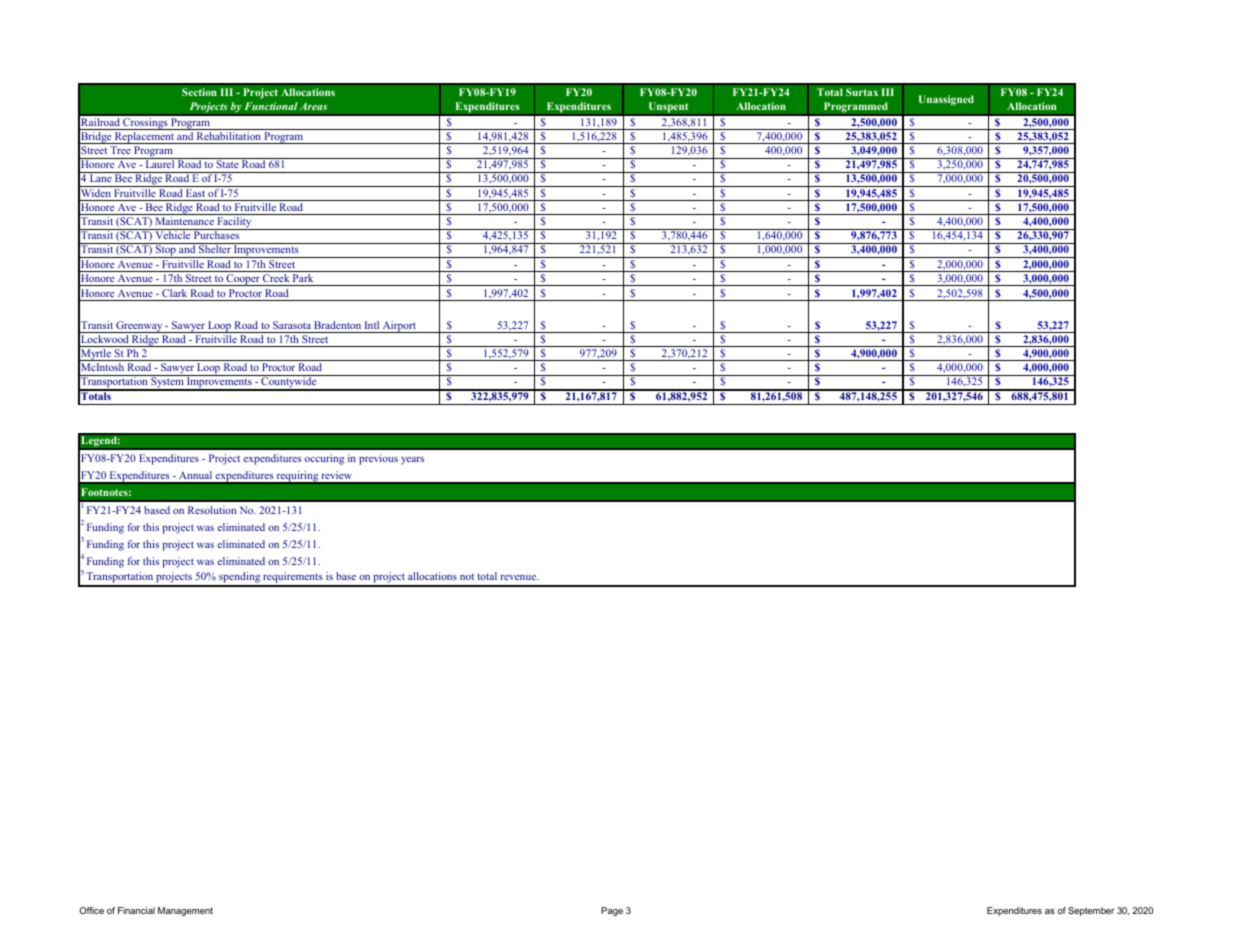 The height and width of the screenshot is (952, 1233). Describe the element at coordinates (199, 92) in the screenshot. I see `Section` at that location.
